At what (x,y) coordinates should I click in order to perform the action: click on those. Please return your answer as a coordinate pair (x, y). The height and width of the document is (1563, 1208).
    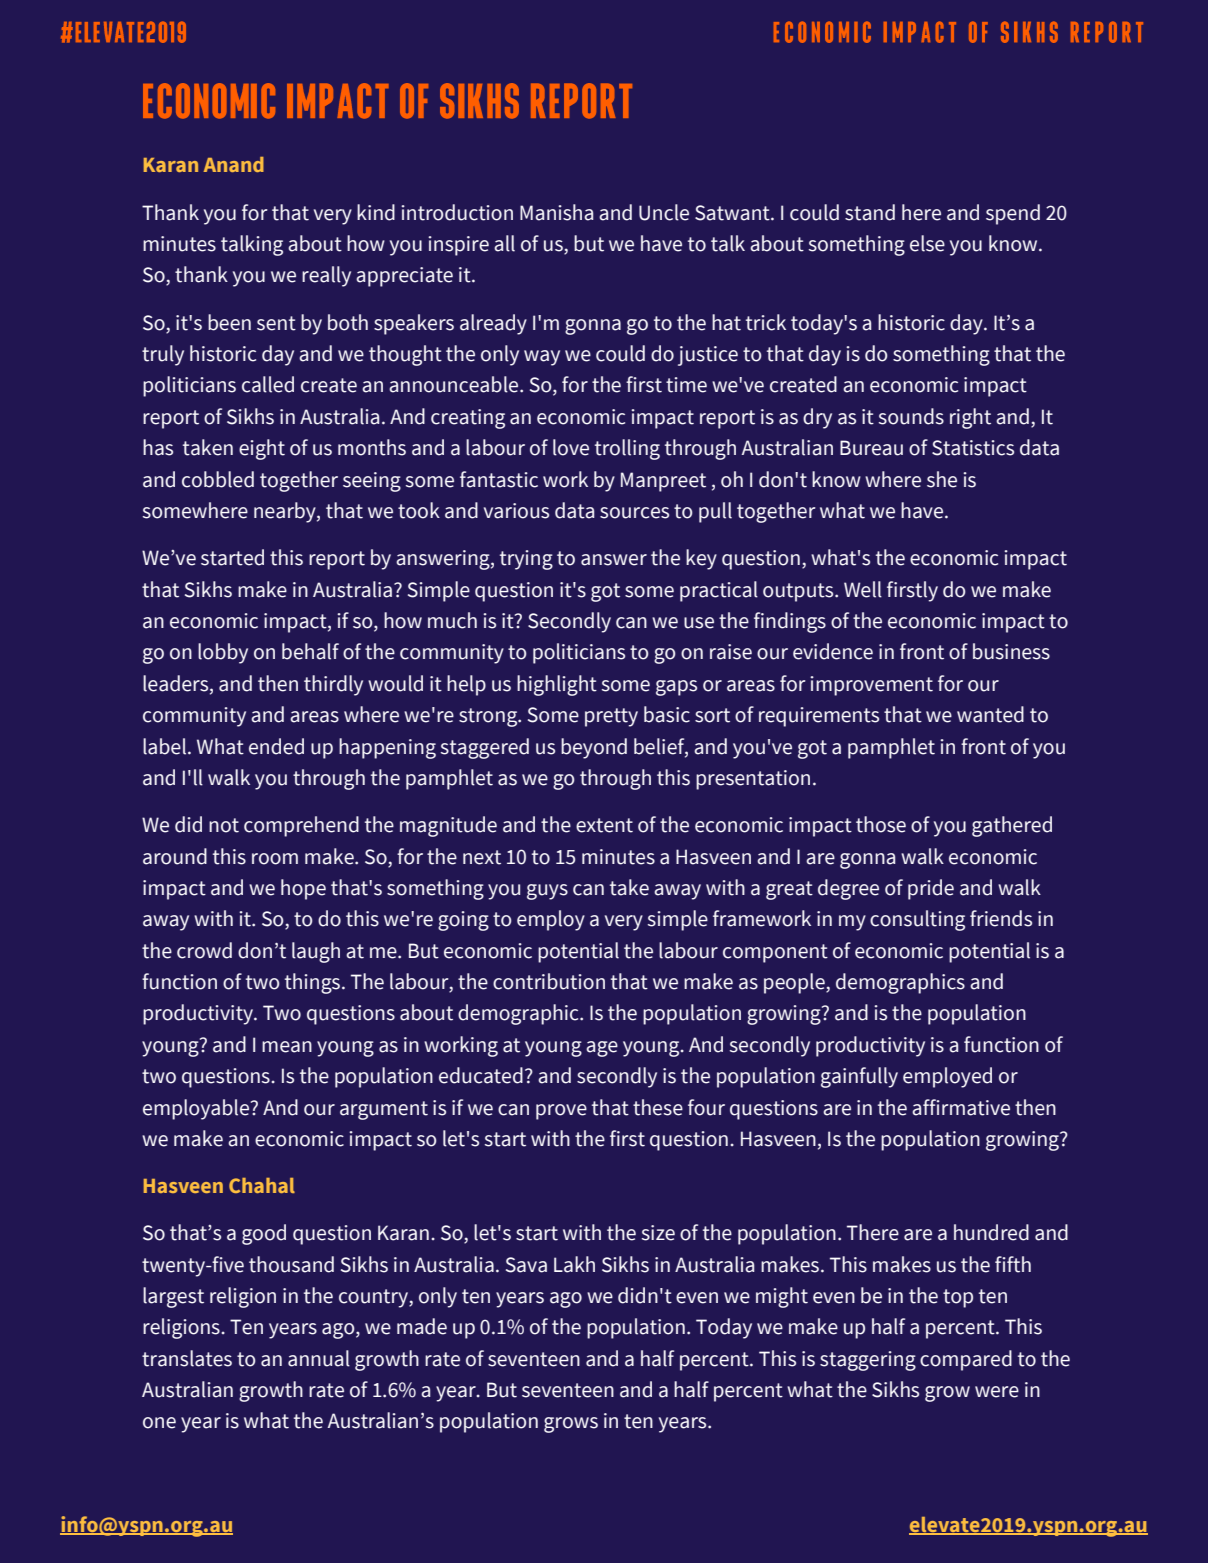
    Looking at the image, I should click on (881, 824).
